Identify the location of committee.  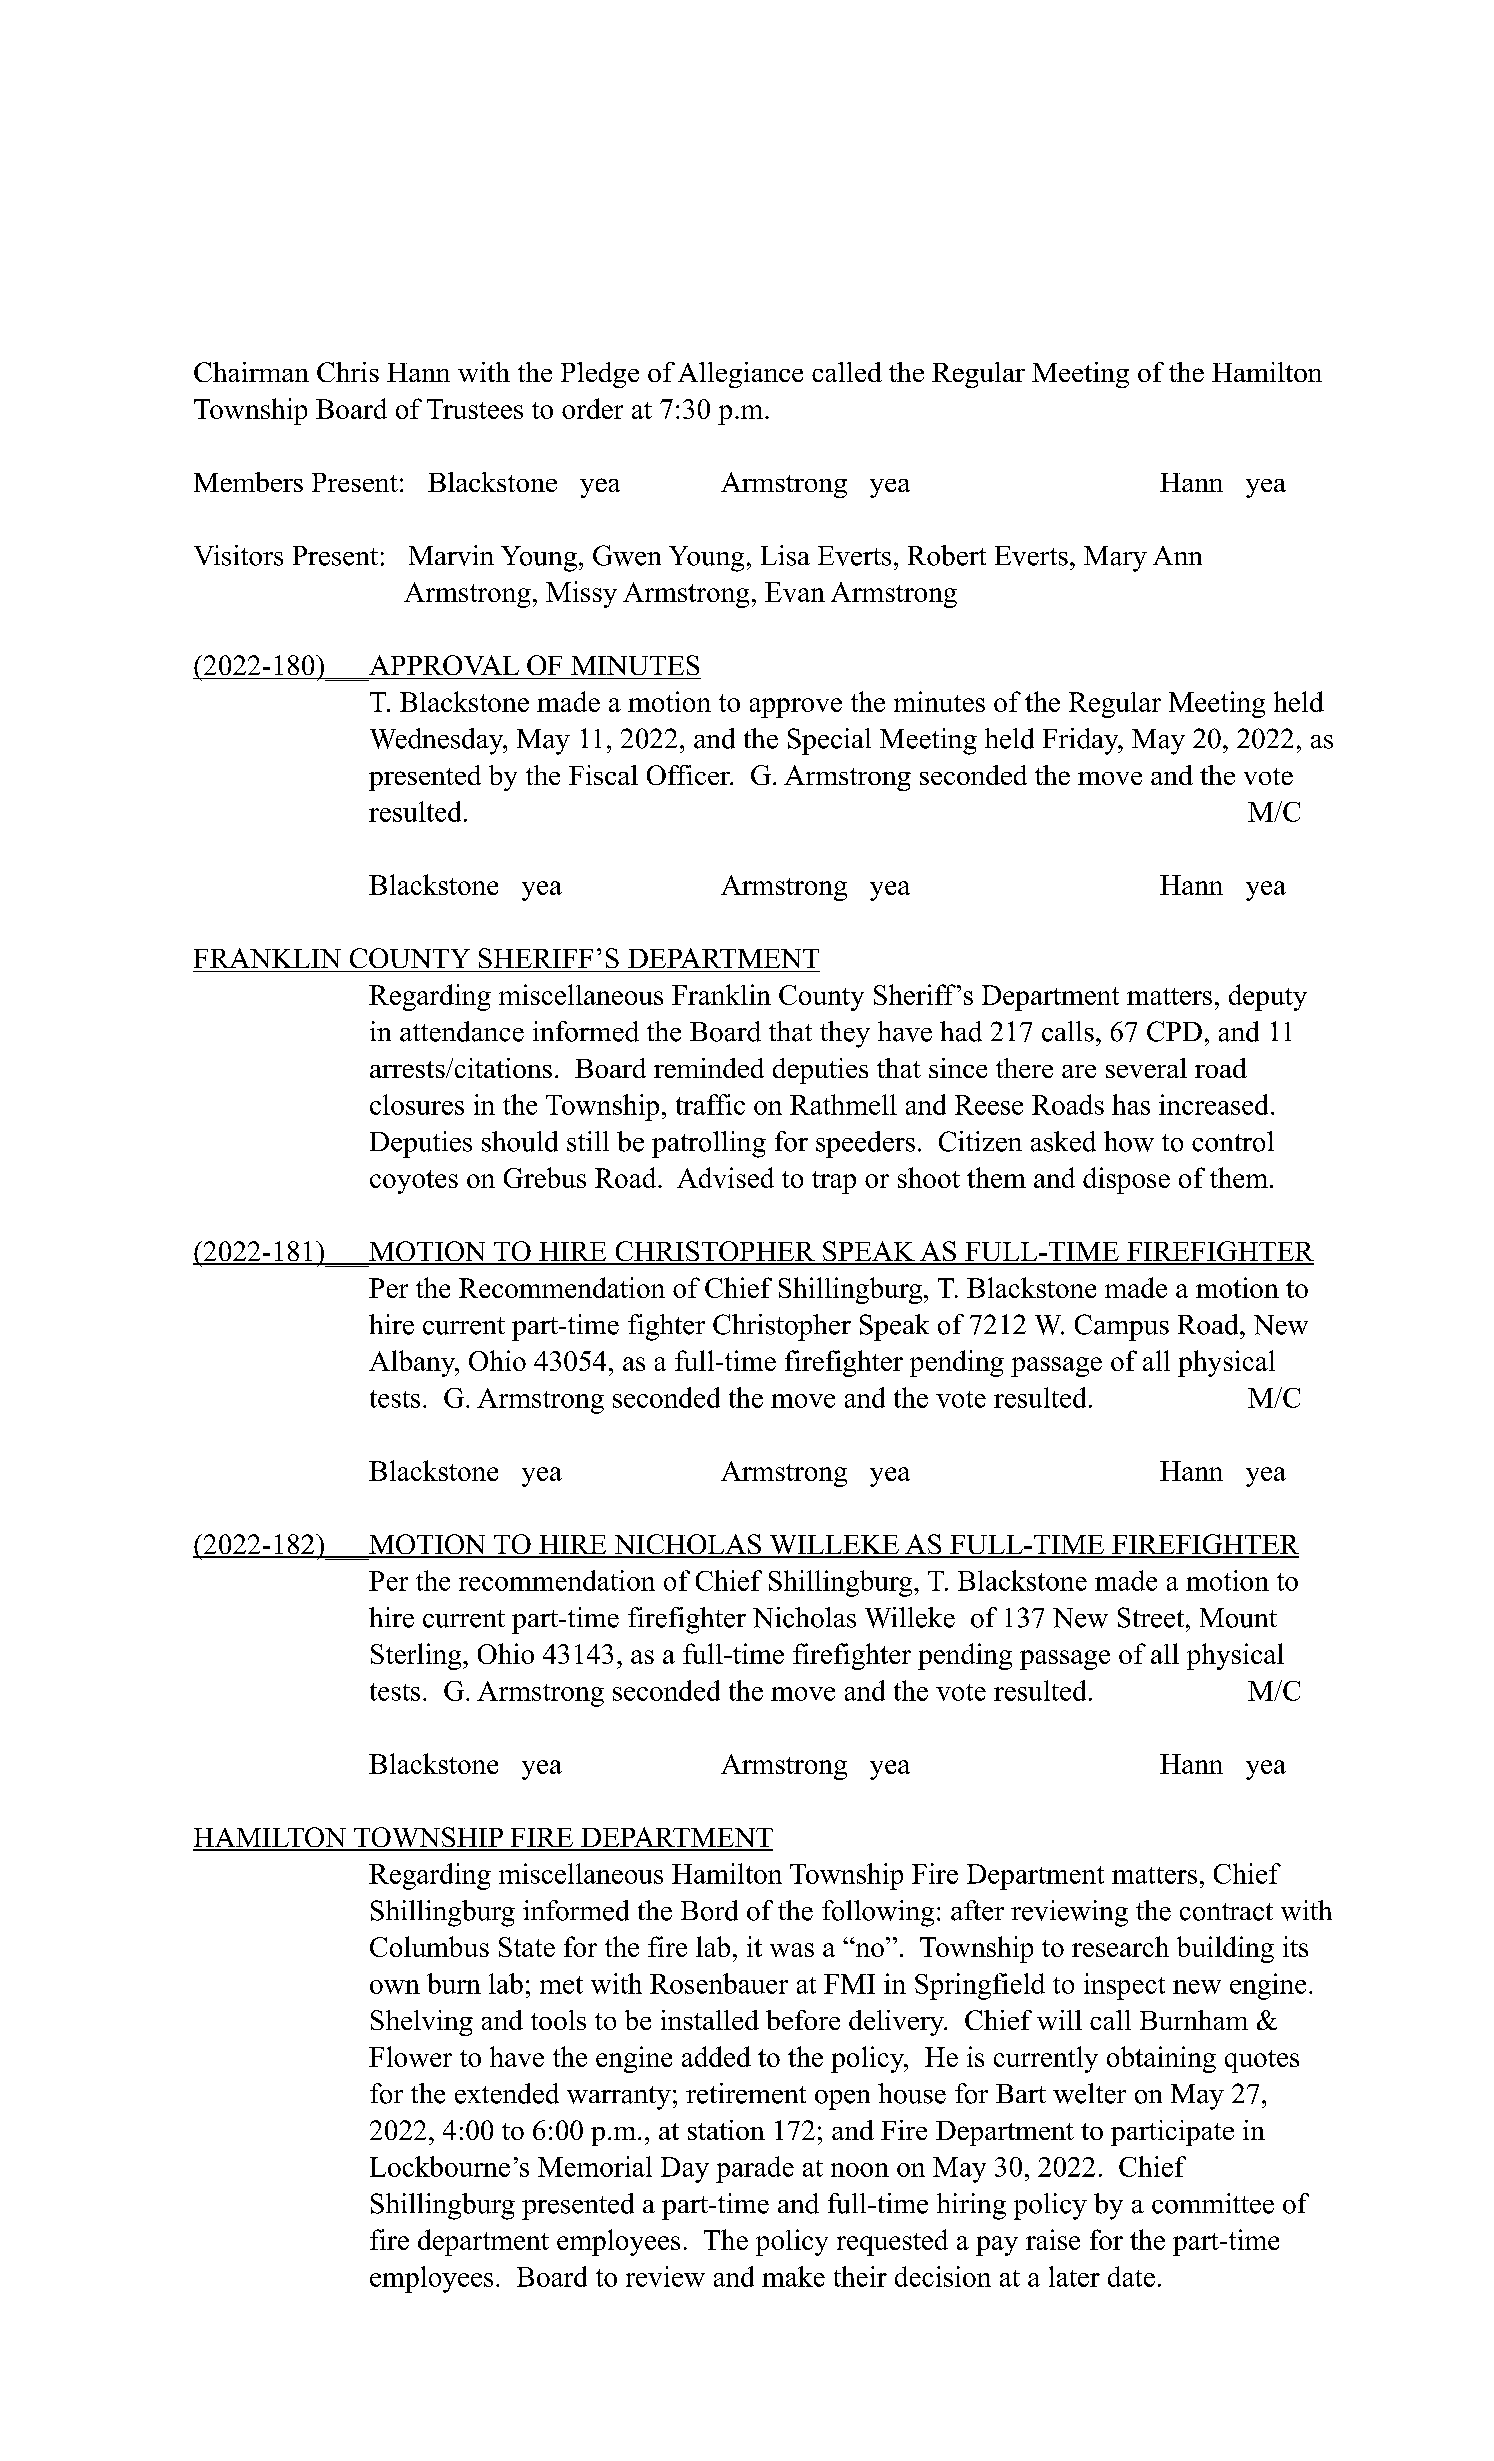
(1213, 2203).
